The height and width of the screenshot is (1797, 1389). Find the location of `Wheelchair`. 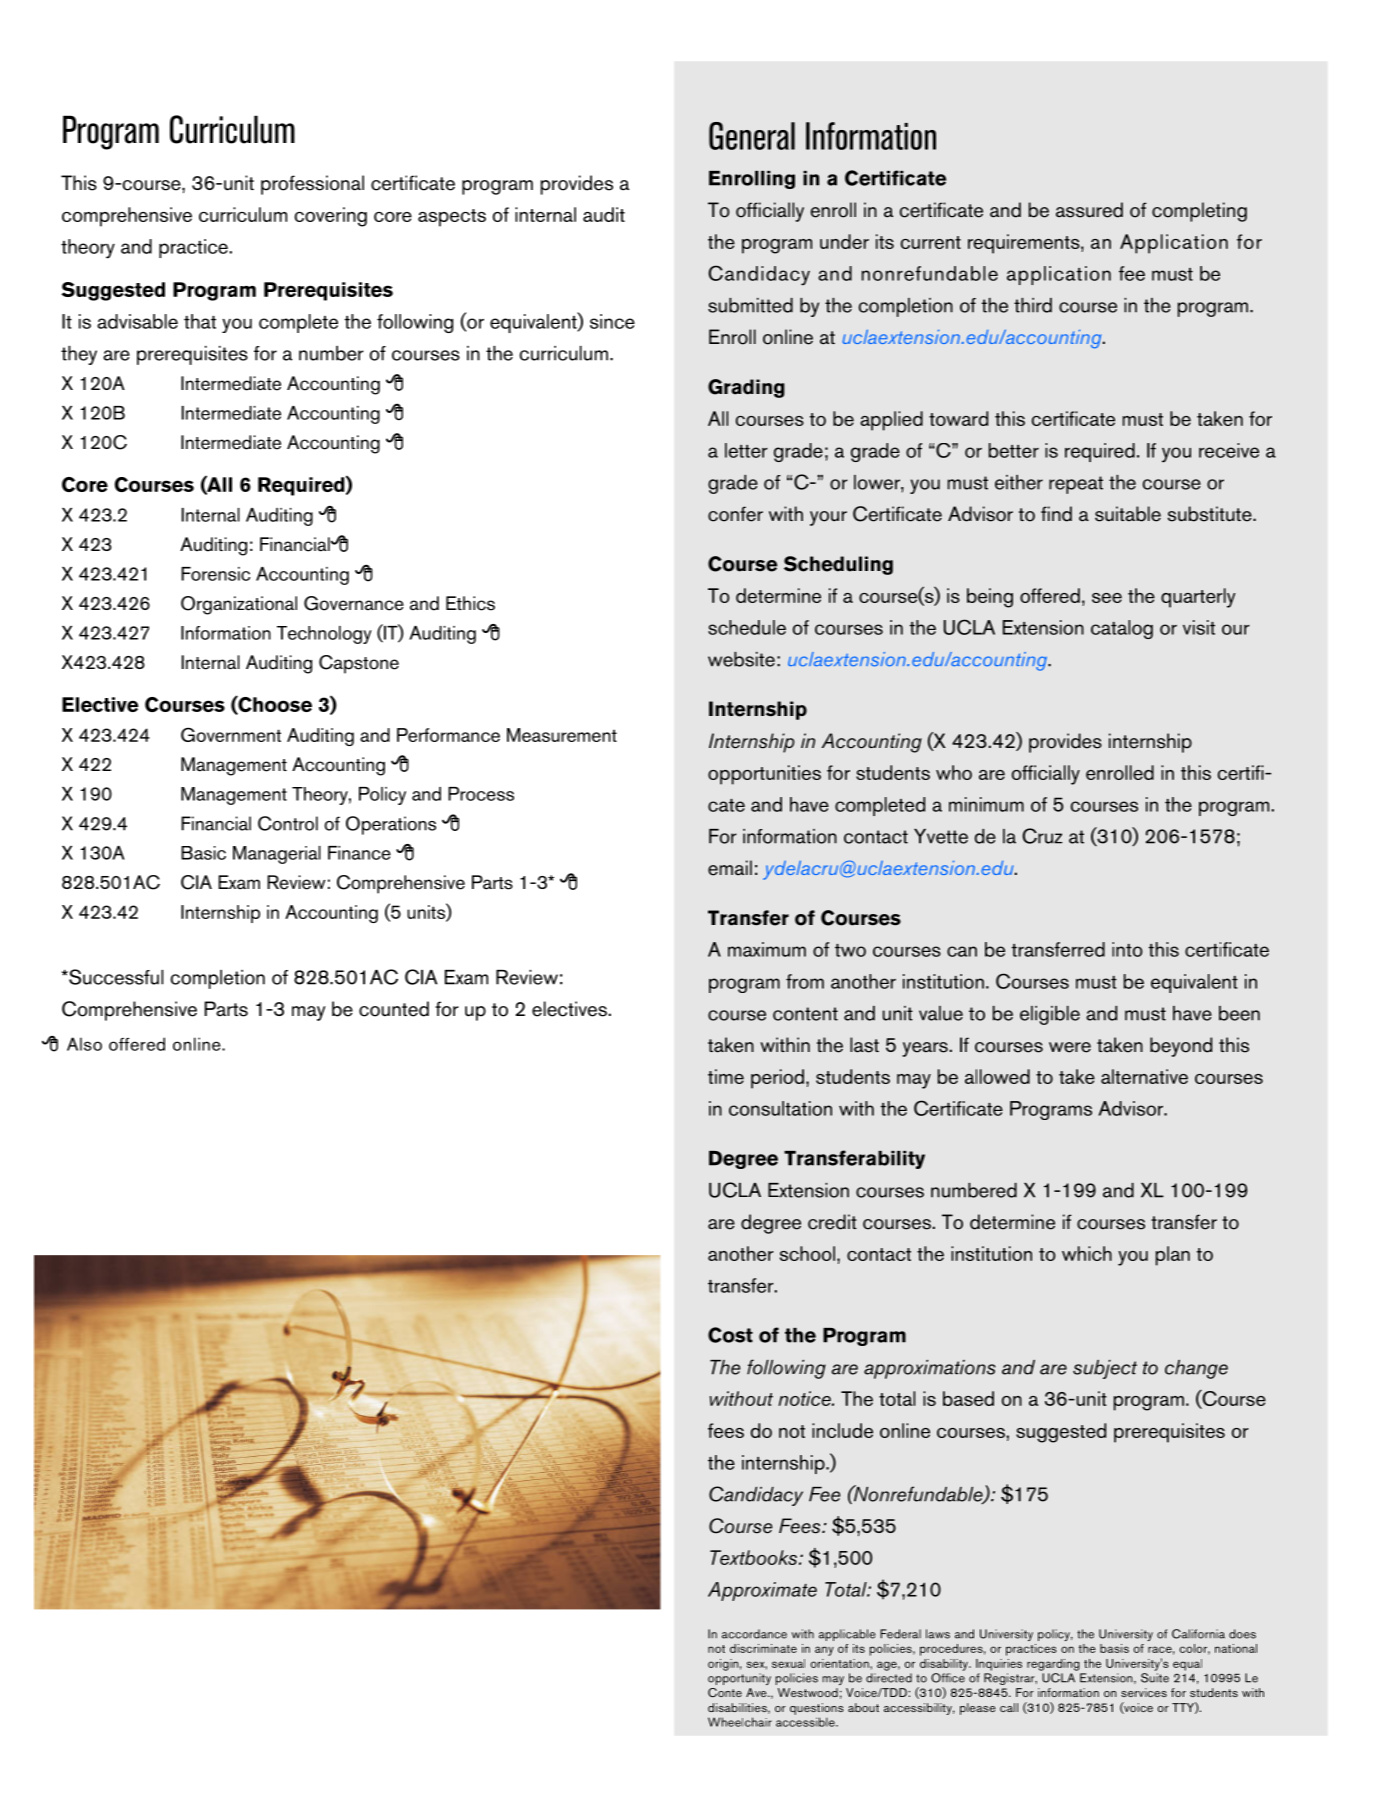

Wheelchair is located at coordinates (740, 1722).
